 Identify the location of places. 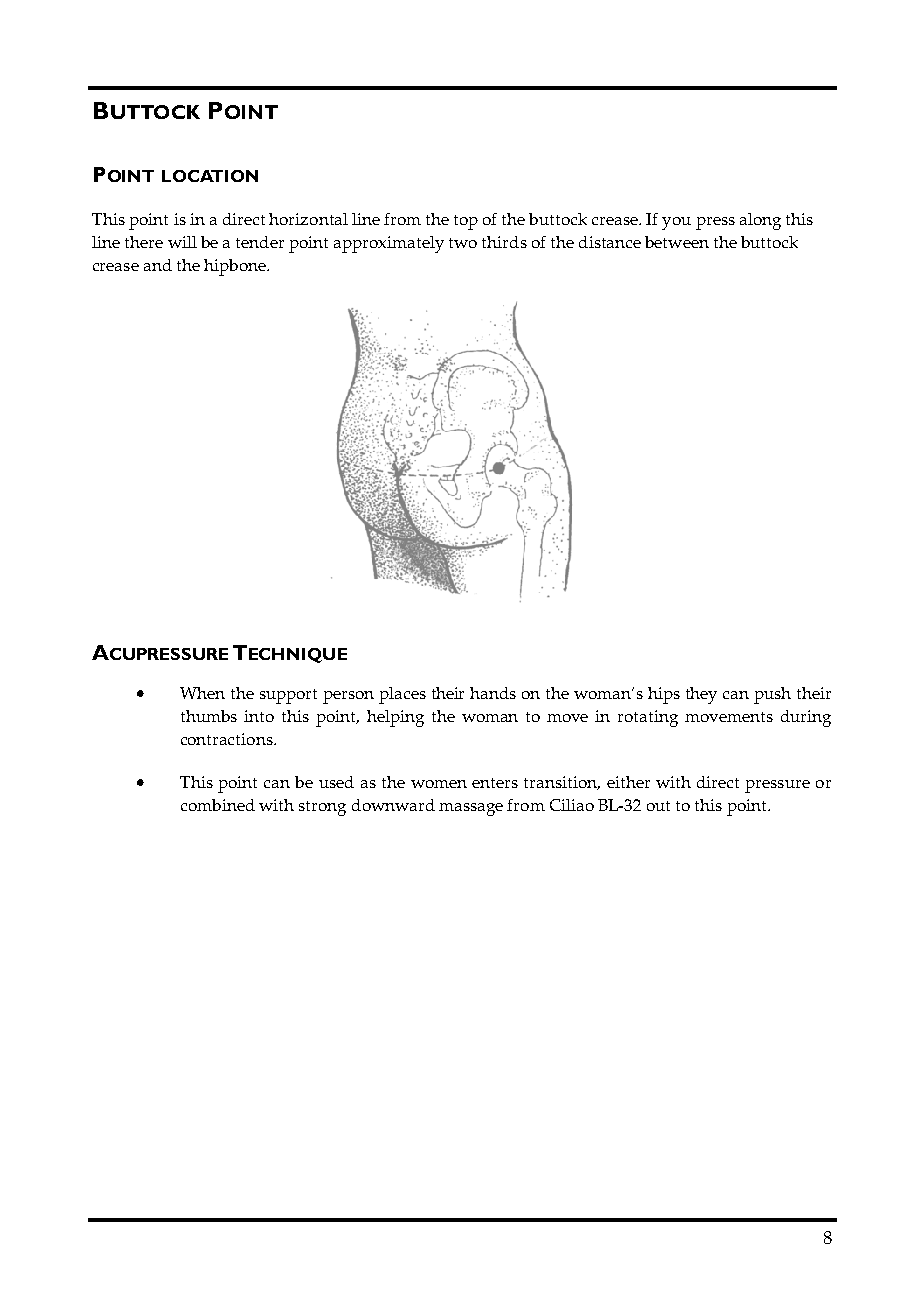
(402, 695).
